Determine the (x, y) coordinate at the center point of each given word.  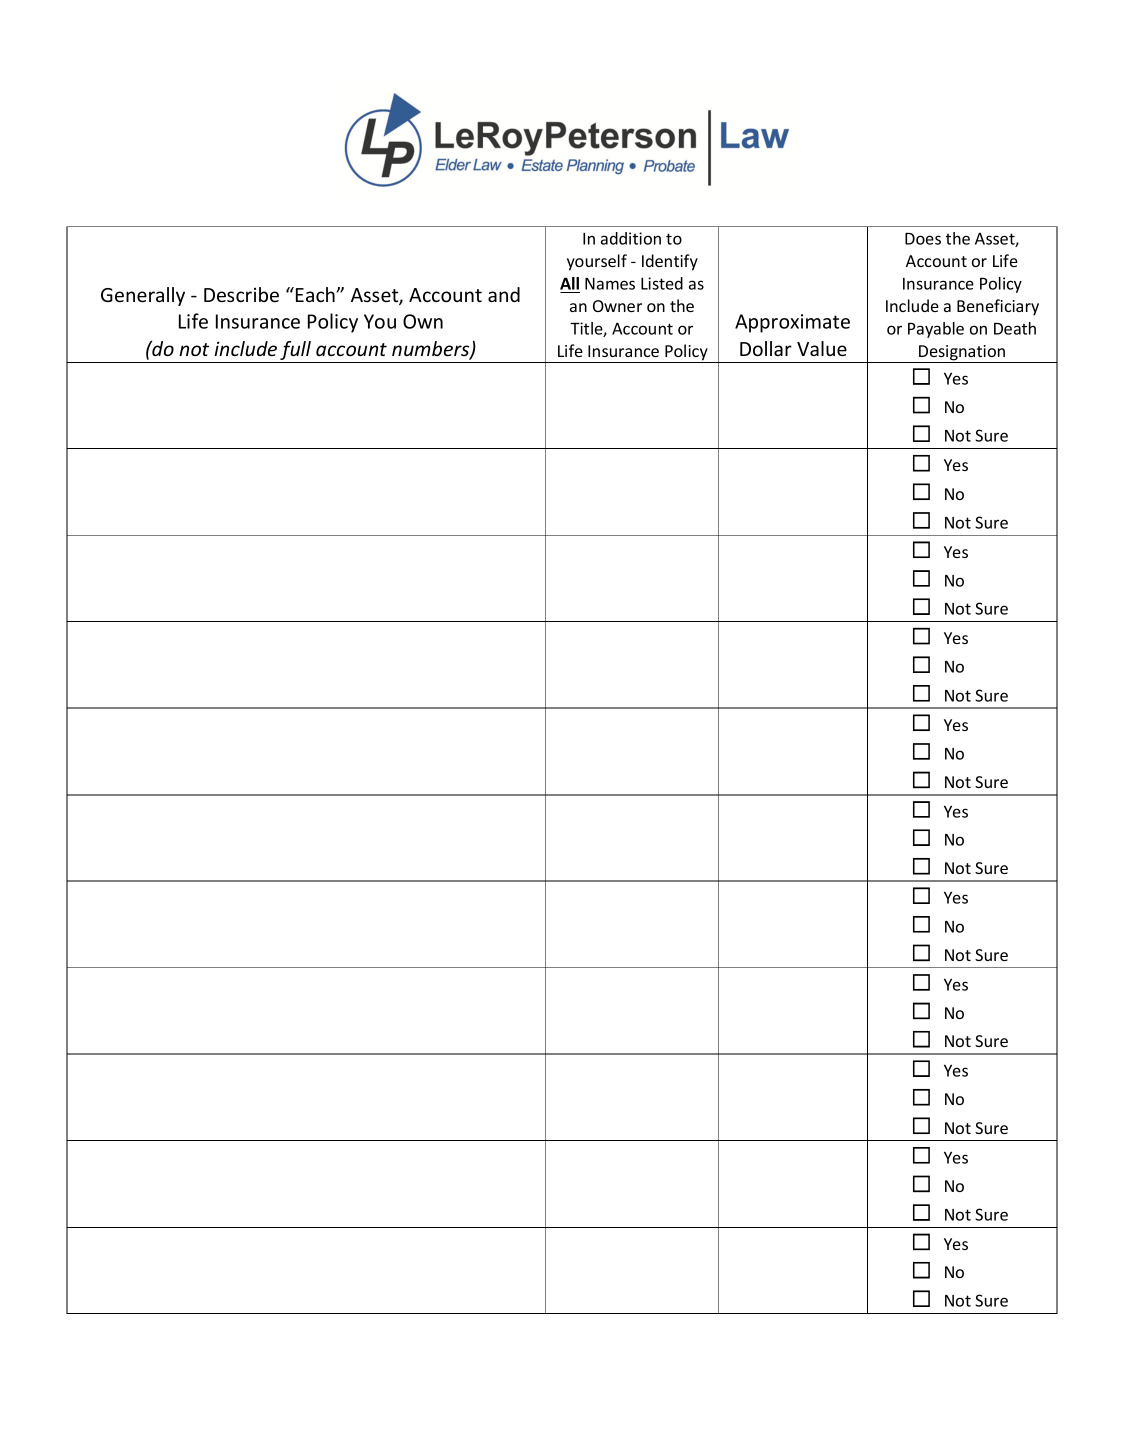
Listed (662, 283)
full (296, 352)
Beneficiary (998, 307)
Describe (241, 294)
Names (610, 284)
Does (923, 239)
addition (631, 238)
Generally (143, 296)
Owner (617, 306)
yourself (597, 262)
